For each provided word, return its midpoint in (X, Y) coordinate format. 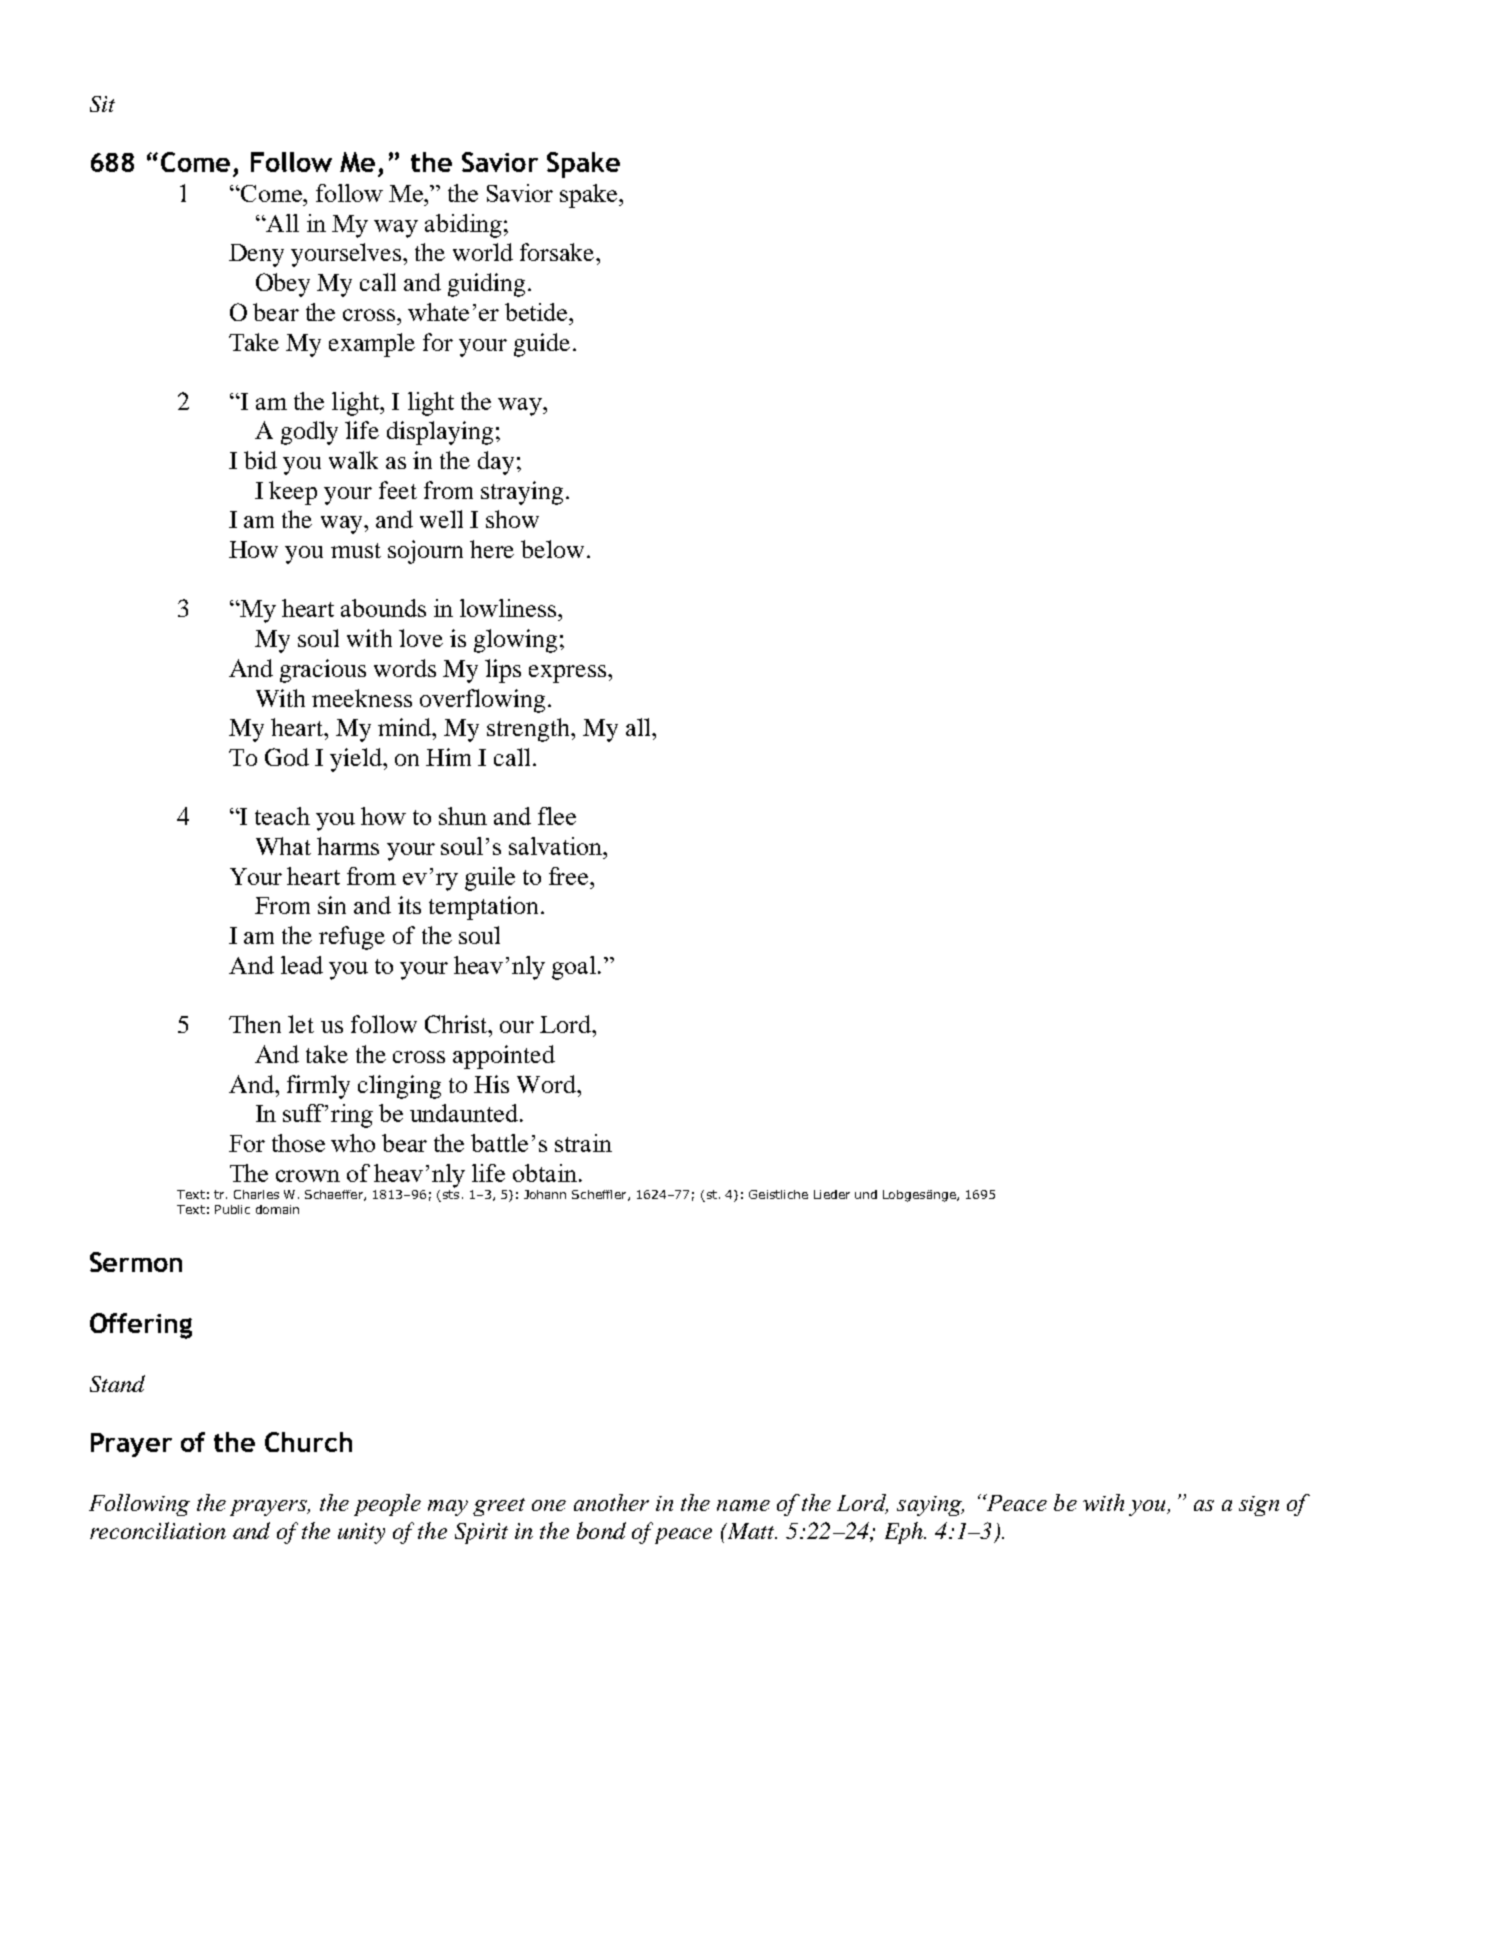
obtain (545, 1173)
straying (522, 493)
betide (537, 312)
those (298, 1143)
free (570, 876)
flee (557, 816)
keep (293, 493)
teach (282, 816)
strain (583, 1143)
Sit (102, 104)
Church (308, 1442)
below (552, 549)
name (743, 1505)
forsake (558, 252)
